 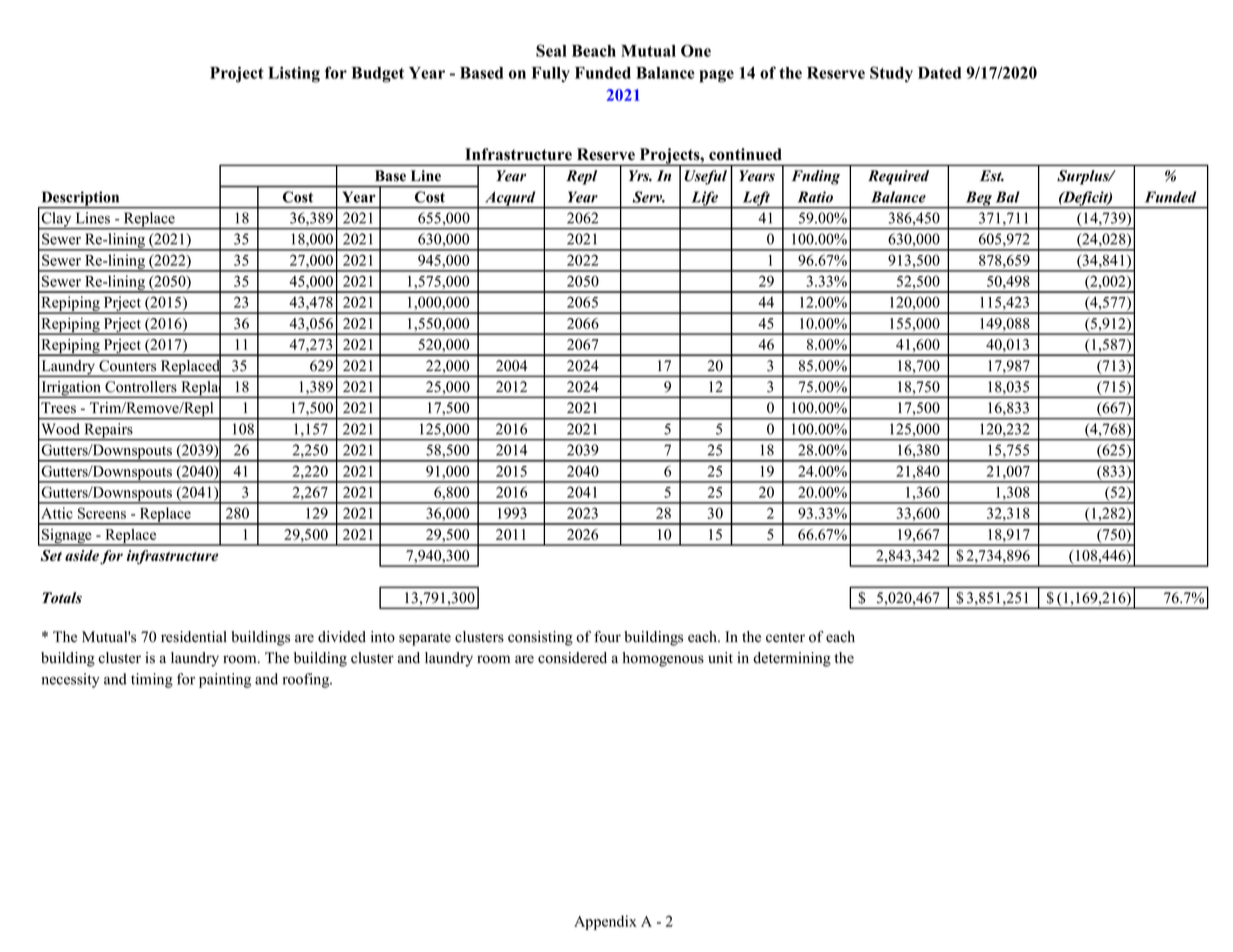 I want to click on Counters, so click(x=127, y=366).
